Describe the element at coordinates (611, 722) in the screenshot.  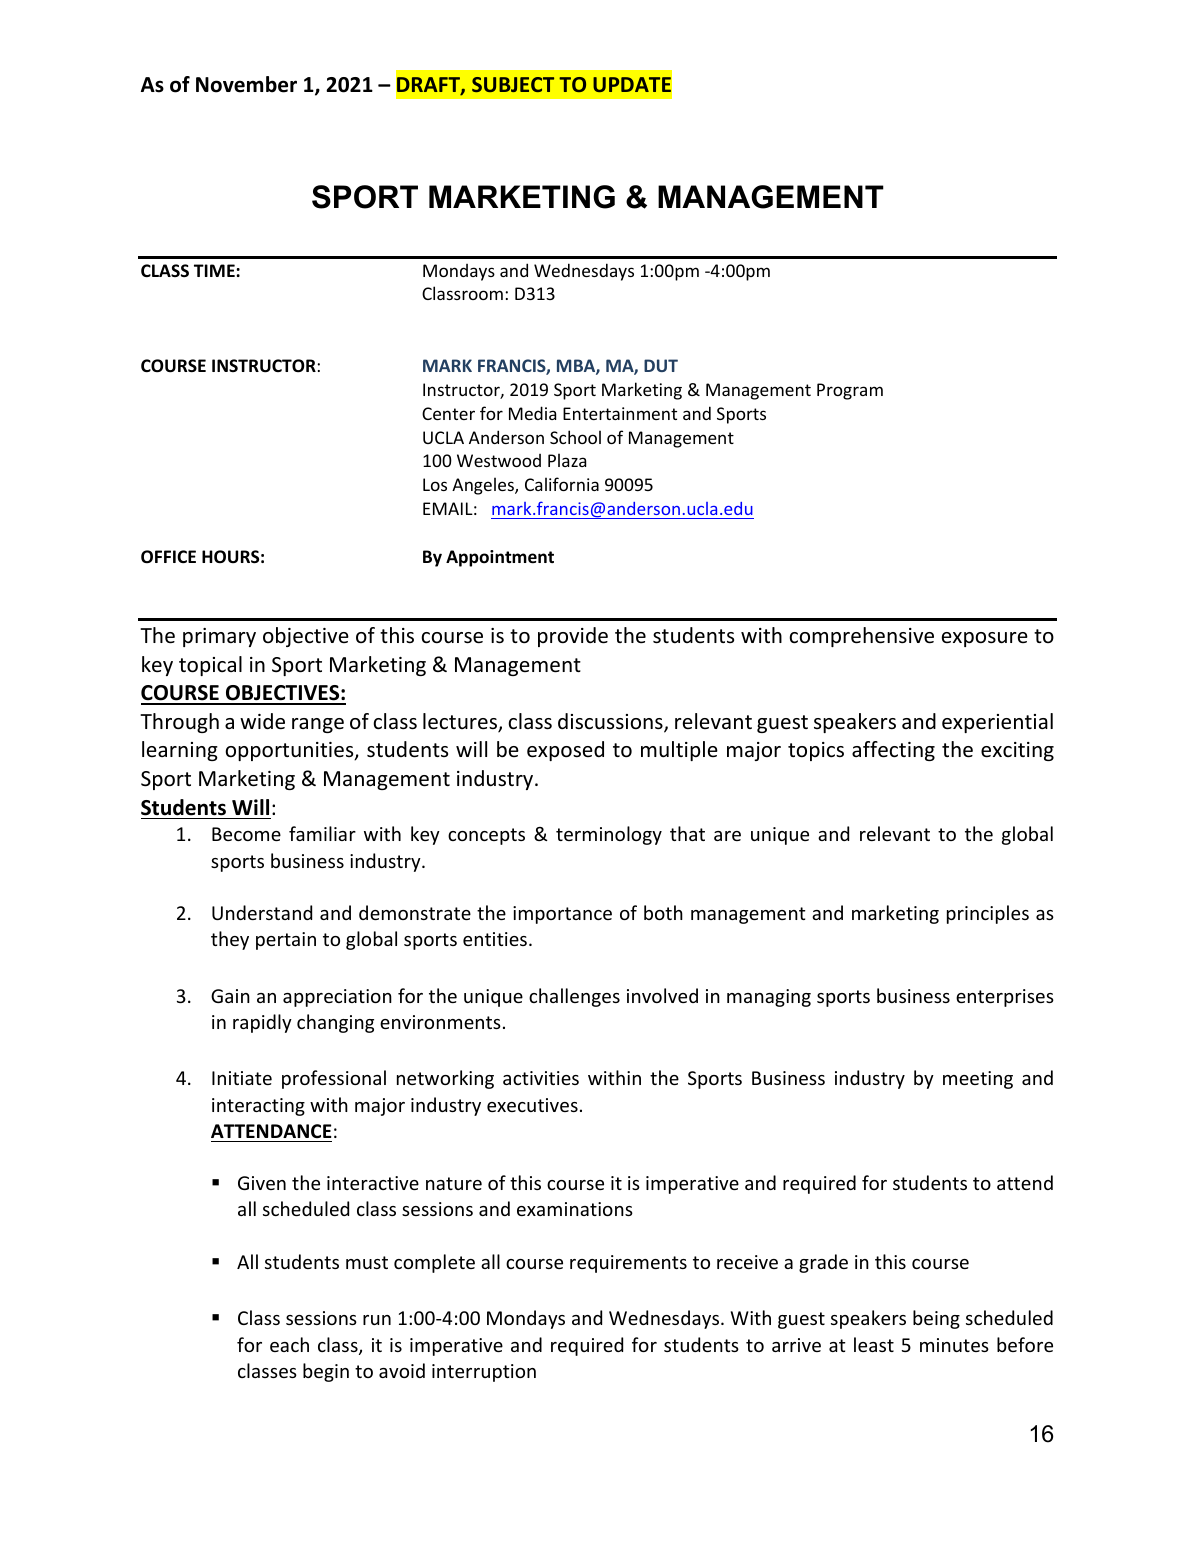
I see `discussions` at that location.
